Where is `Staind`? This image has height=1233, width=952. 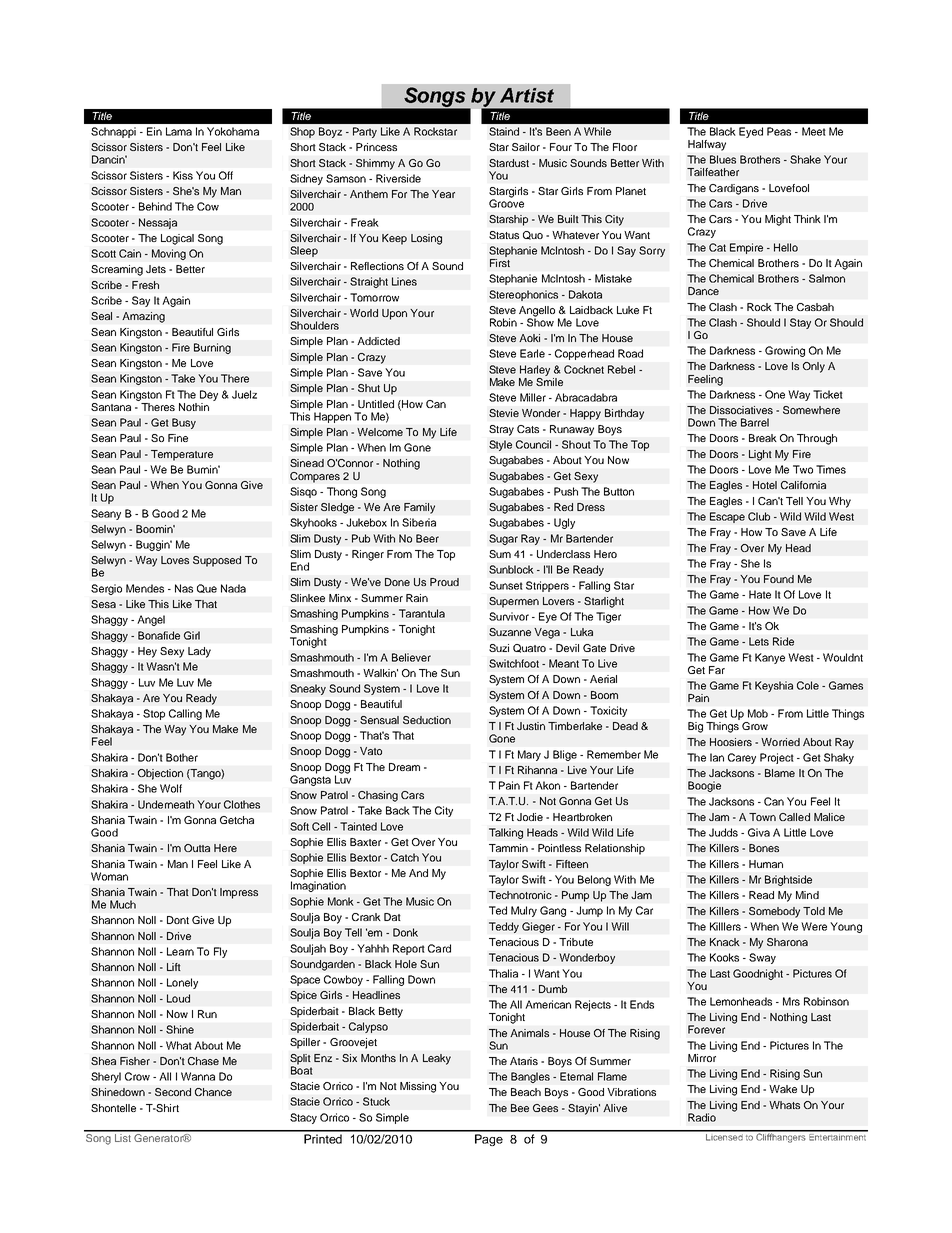
Staind is located at coordinates (504, 131).
